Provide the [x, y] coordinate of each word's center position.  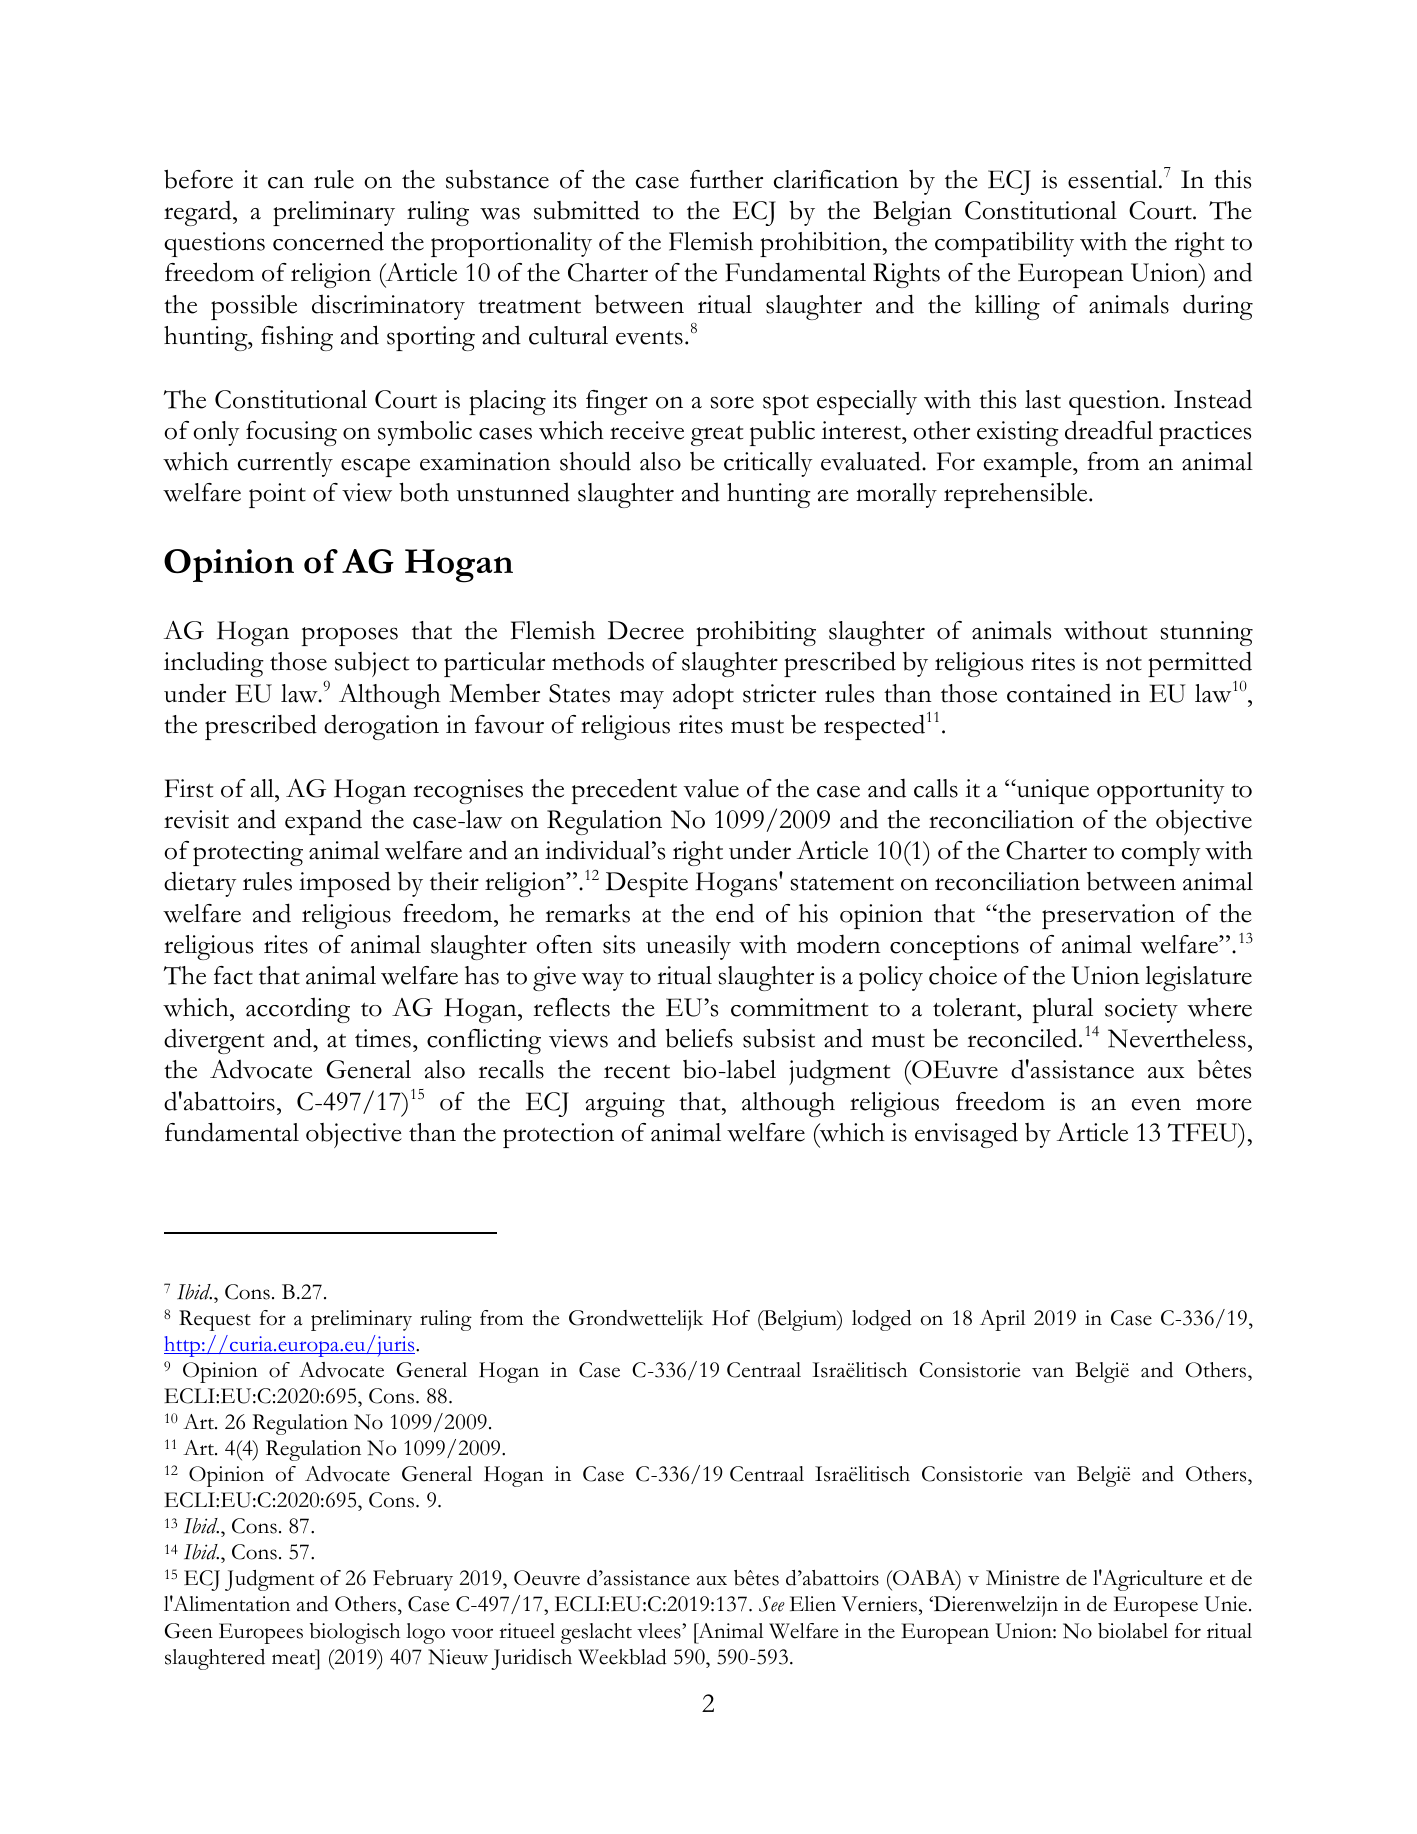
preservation [1108, 916]
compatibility [1004, 244]
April [1002, 1320]
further [726, 179]
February [413, 1580]
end [735, 913]
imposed [345, 884]
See [772, 1604]
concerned [328, 241]
